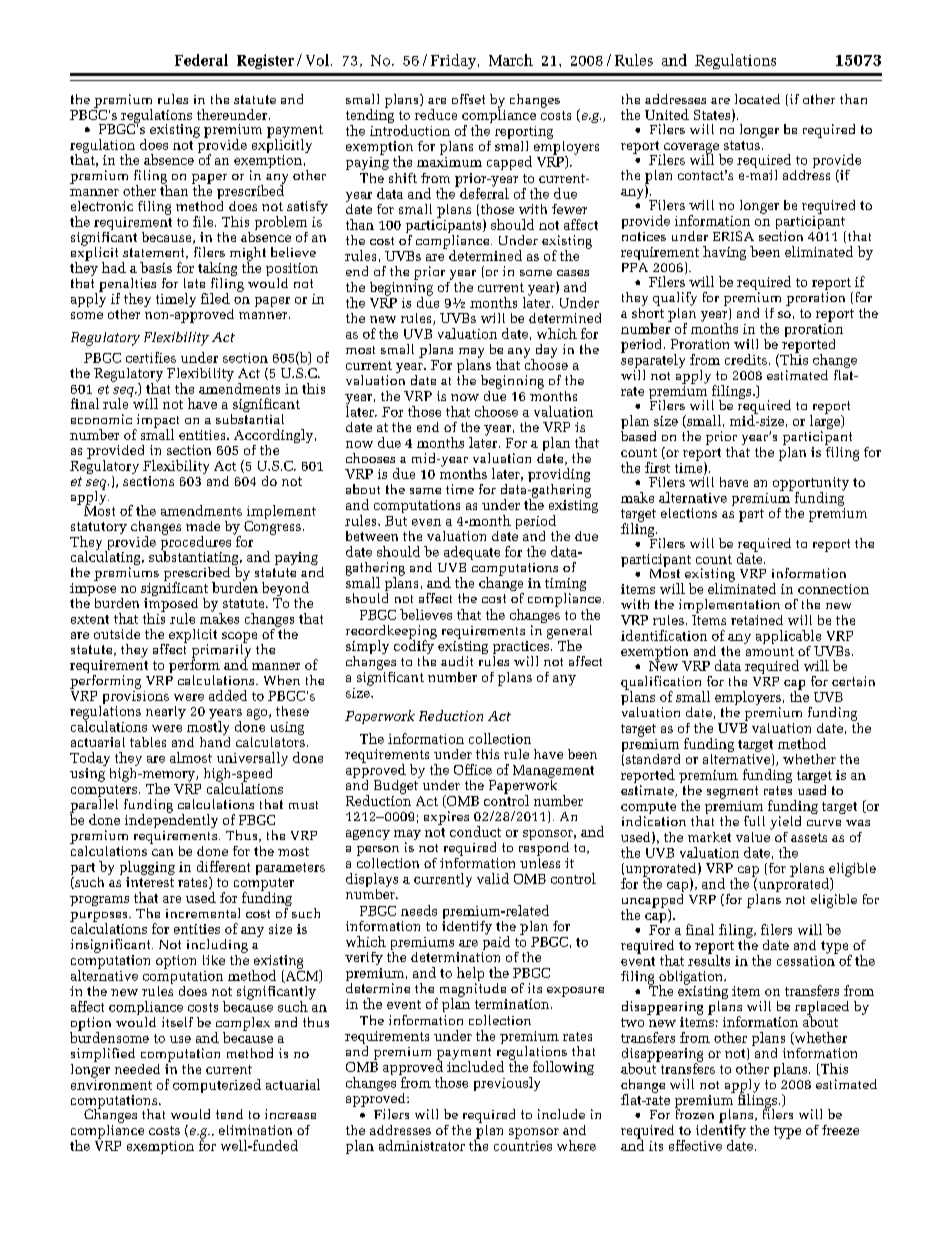 This screenshot has height=1233, width=952. What do you see at coordinates (757, 620) in the screenshot?
I see `retained` at bounding box center [757, 620].
